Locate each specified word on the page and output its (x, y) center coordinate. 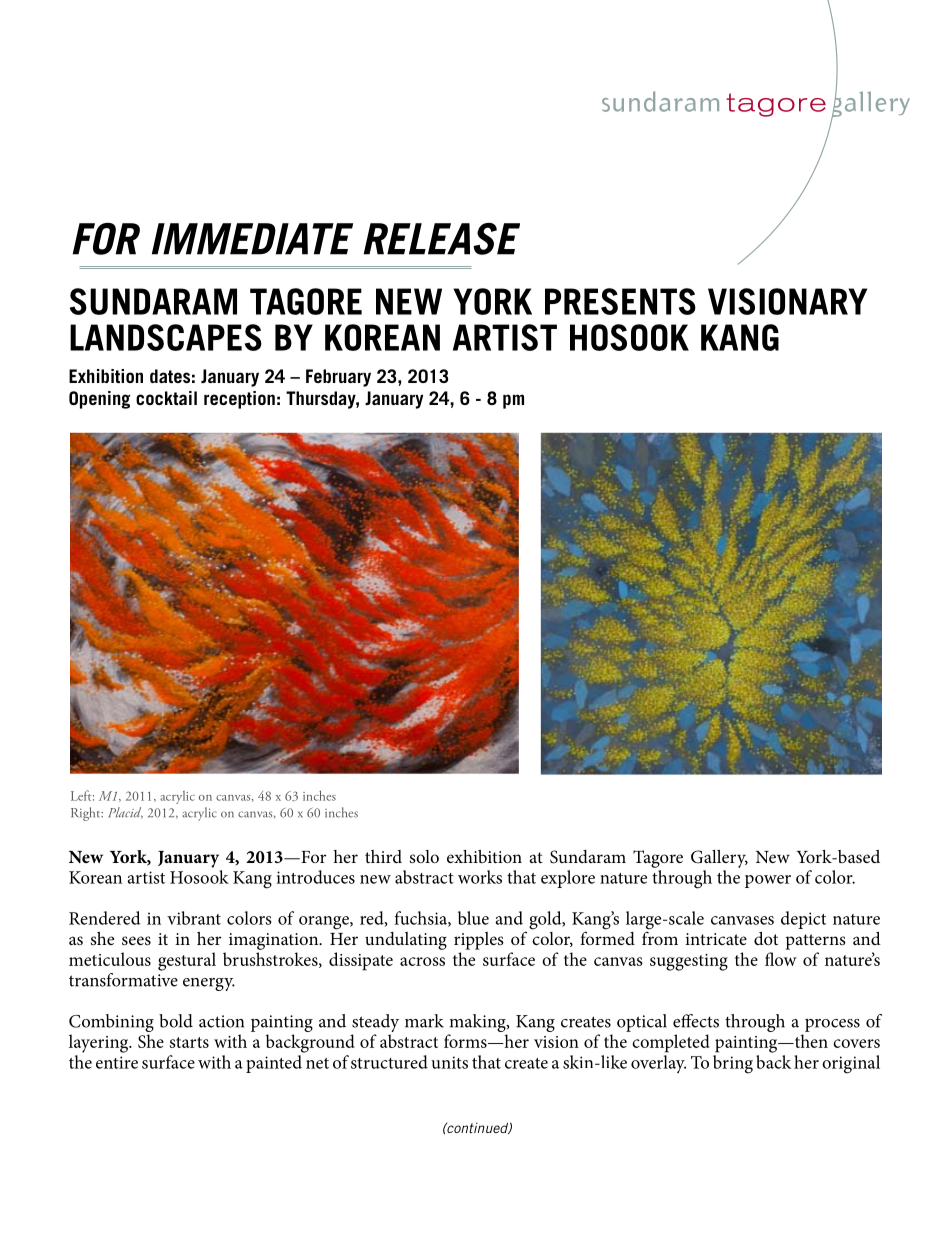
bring (733, 1064)
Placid (125, 813)
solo (424, 856)
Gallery (719, 859)
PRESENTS (620, 301)
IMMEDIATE (252, 239)
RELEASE (442, 239)
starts (189, 1042)
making (478, 1024)
